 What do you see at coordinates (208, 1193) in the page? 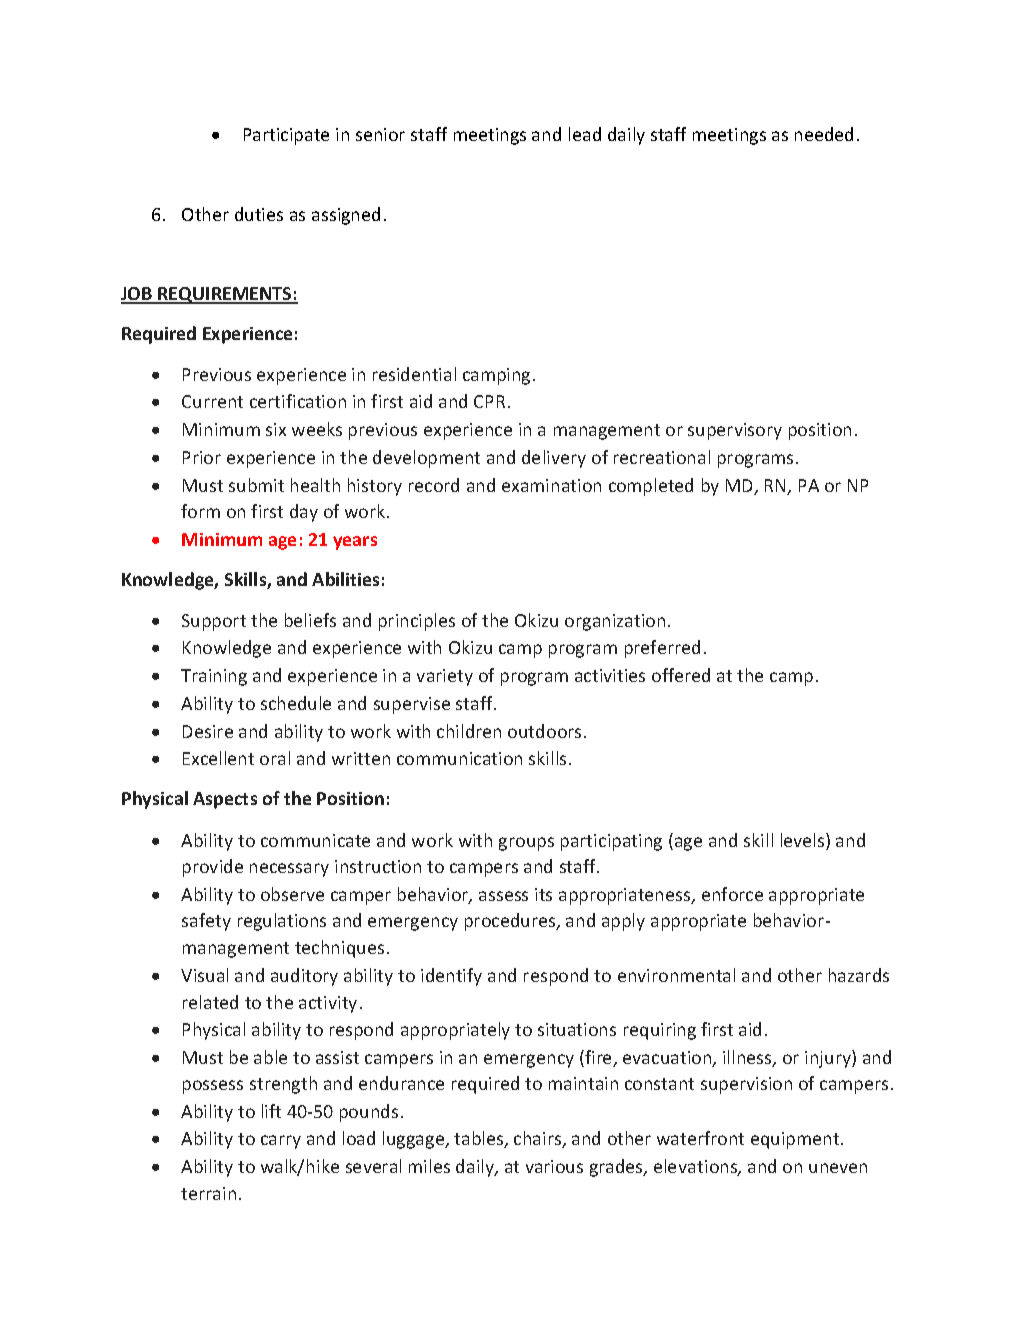
I see `terrain` at bounding box center [208, 1193].
